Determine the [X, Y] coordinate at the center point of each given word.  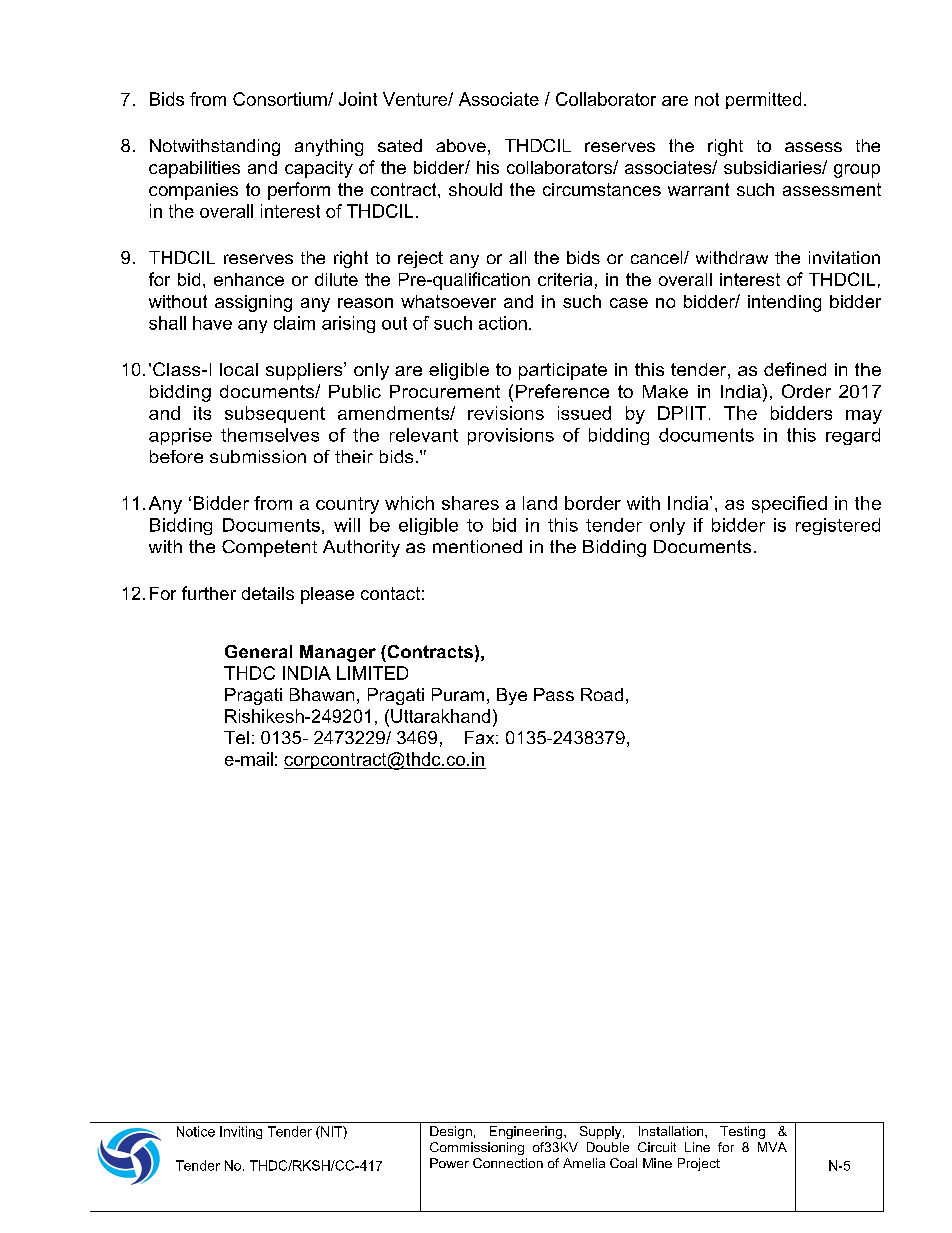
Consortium [281, 99]
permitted [763, 100]
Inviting [241, 1132]
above [461, 145]
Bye [512, 696]
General [258, 651]
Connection [508, 1163]
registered [838, 526]
